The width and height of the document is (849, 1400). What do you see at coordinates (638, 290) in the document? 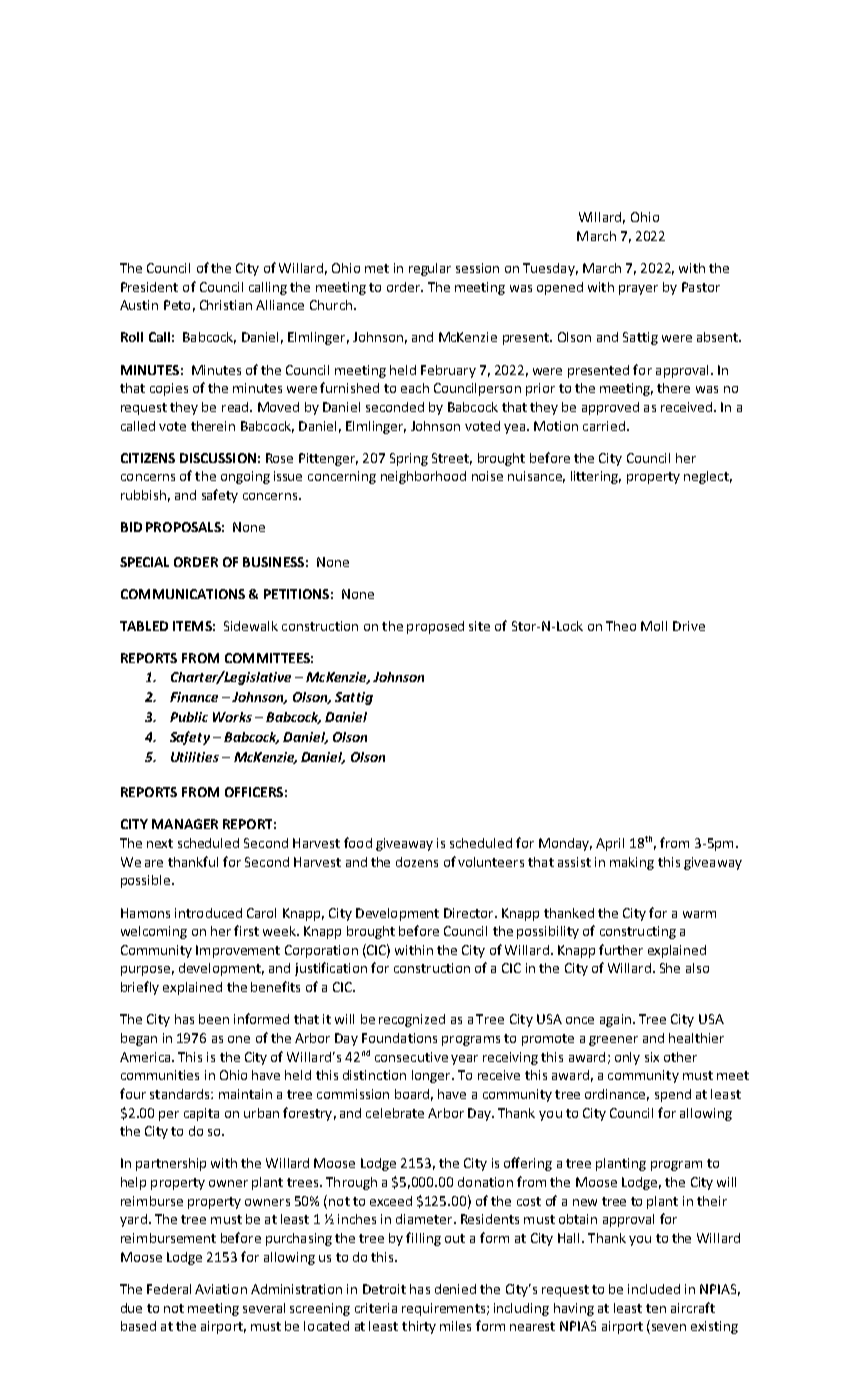
I see `prayer` at bounding box center [638, 290].
